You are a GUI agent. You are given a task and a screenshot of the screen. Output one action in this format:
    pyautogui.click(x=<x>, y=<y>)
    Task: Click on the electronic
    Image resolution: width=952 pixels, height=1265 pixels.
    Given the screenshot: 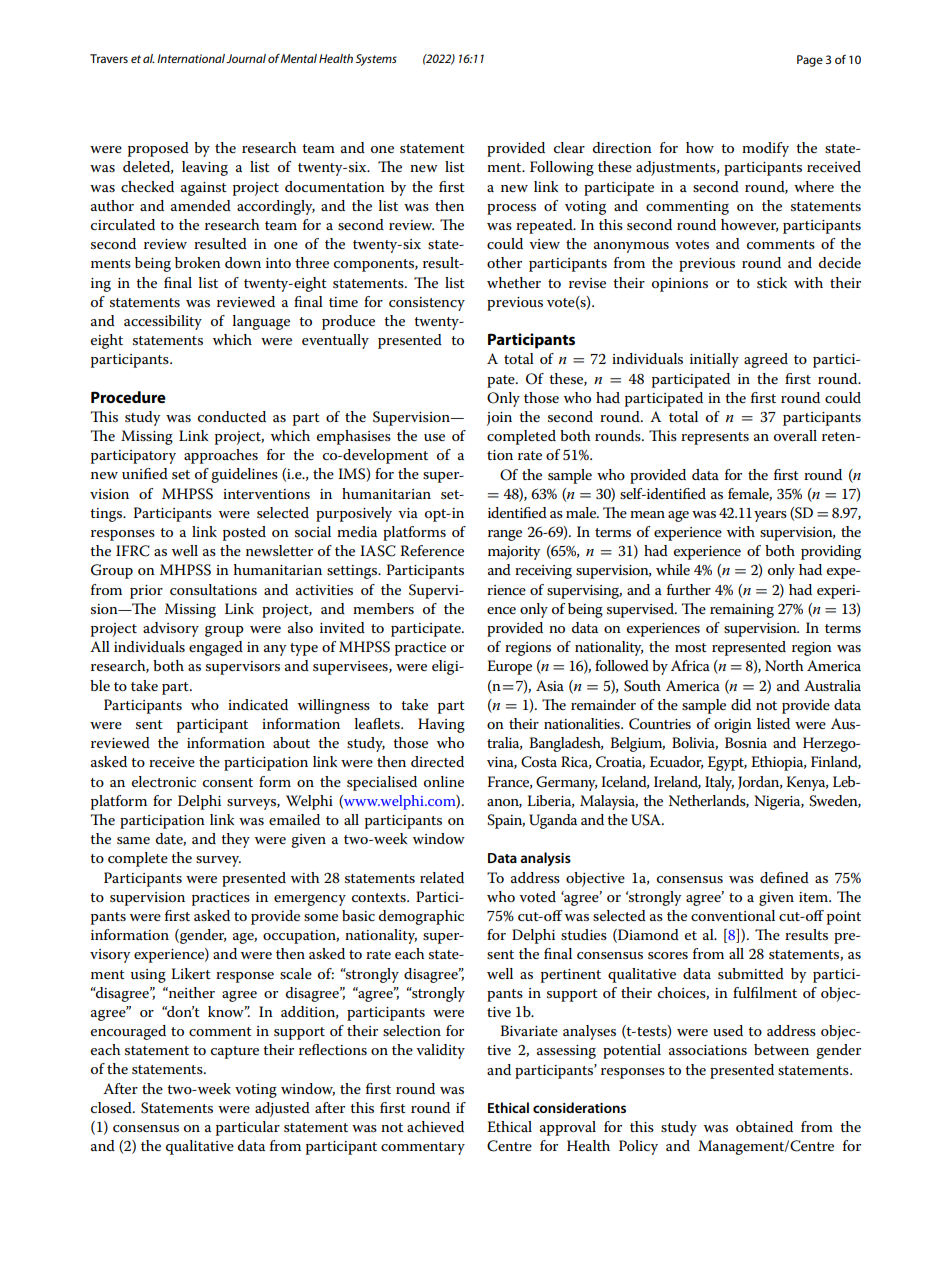 What is the action you would take?
    pyautogui.click(x=164, y=781)
